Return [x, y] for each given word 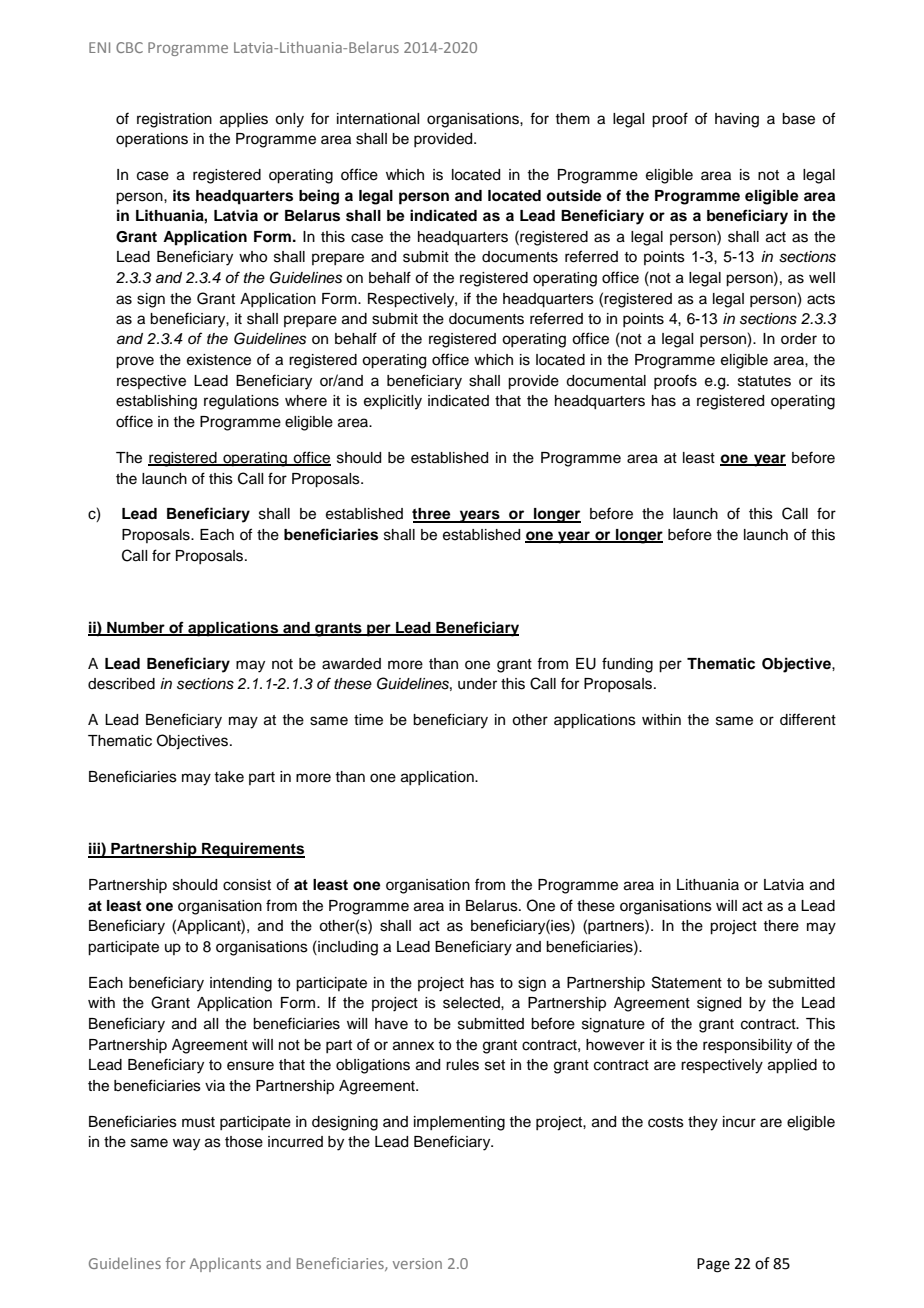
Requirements [252, 850]
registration [174, 120]
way [186, 1144]
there [781, 926]
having [737, 120]
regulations [241, 402]
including [347, 948]
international [378, 119]
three [432, 515]
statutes [764, 381]
